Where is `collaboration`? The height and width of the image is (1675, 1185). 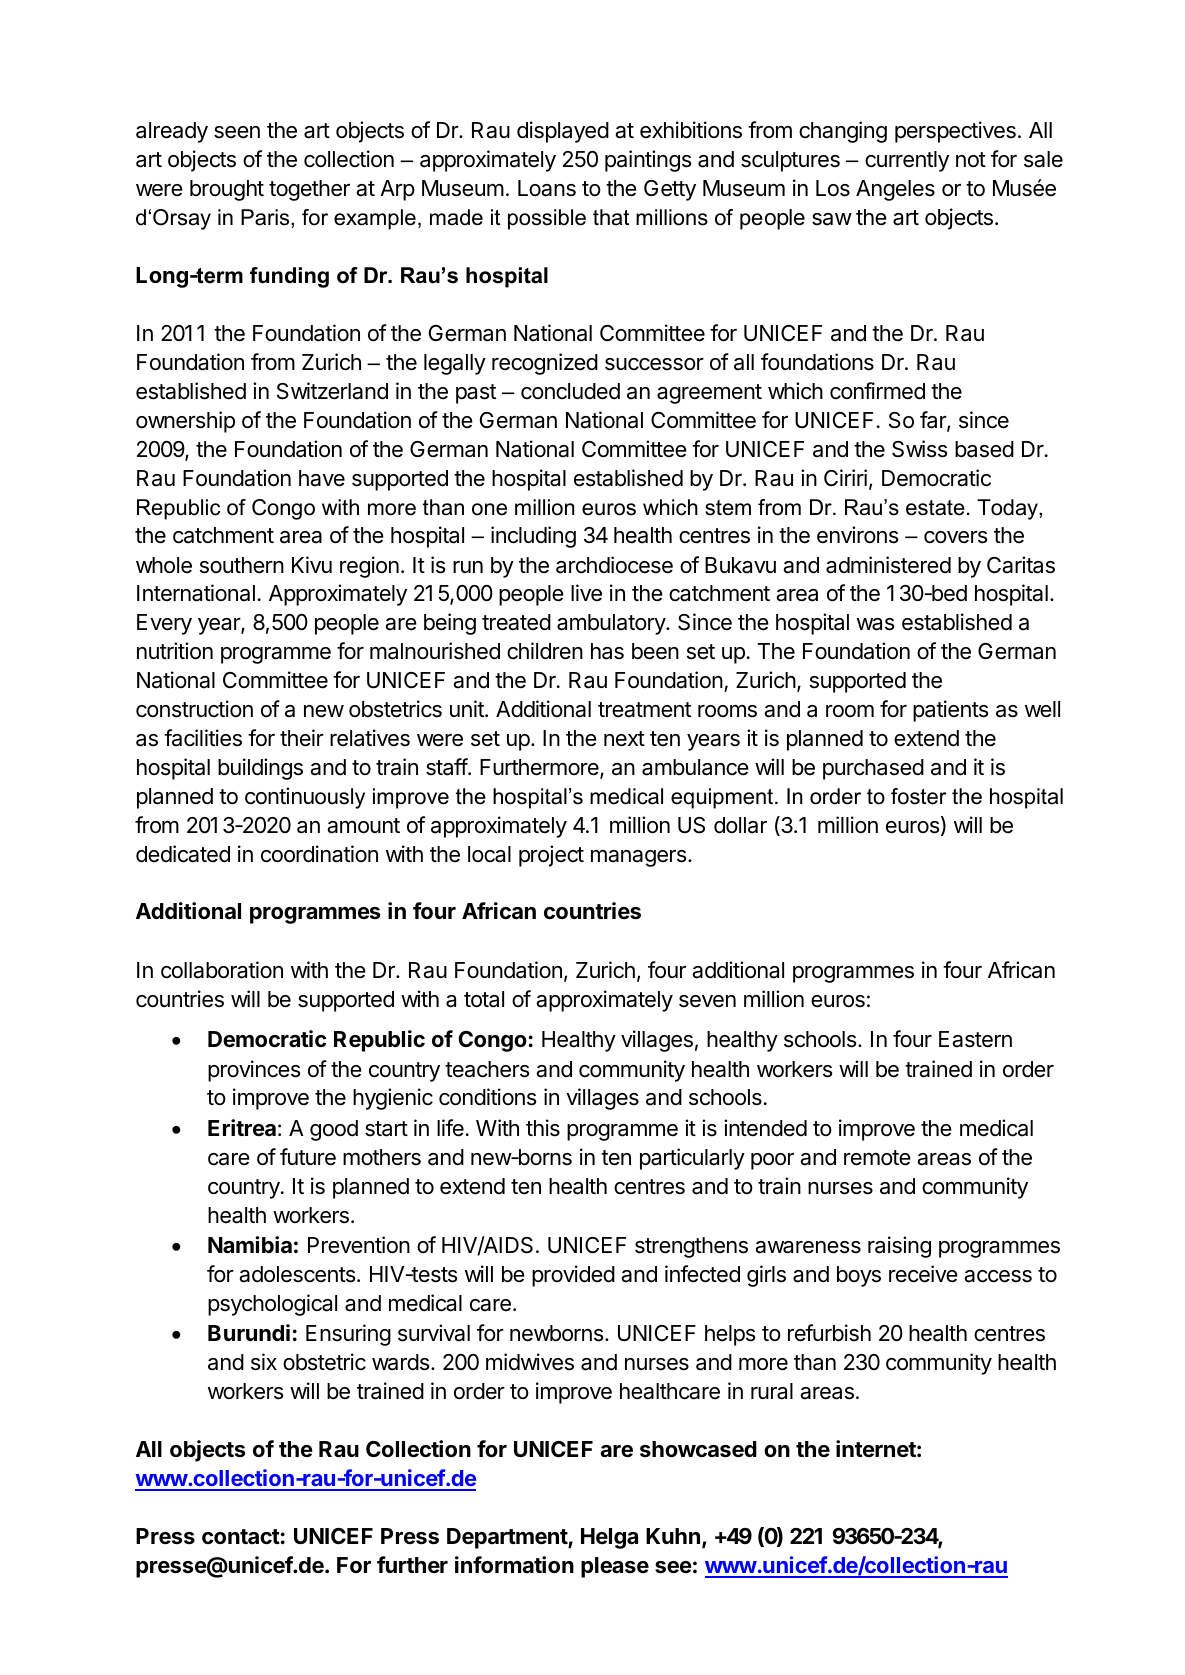
collaboration is located at coordinates (222, 970).
